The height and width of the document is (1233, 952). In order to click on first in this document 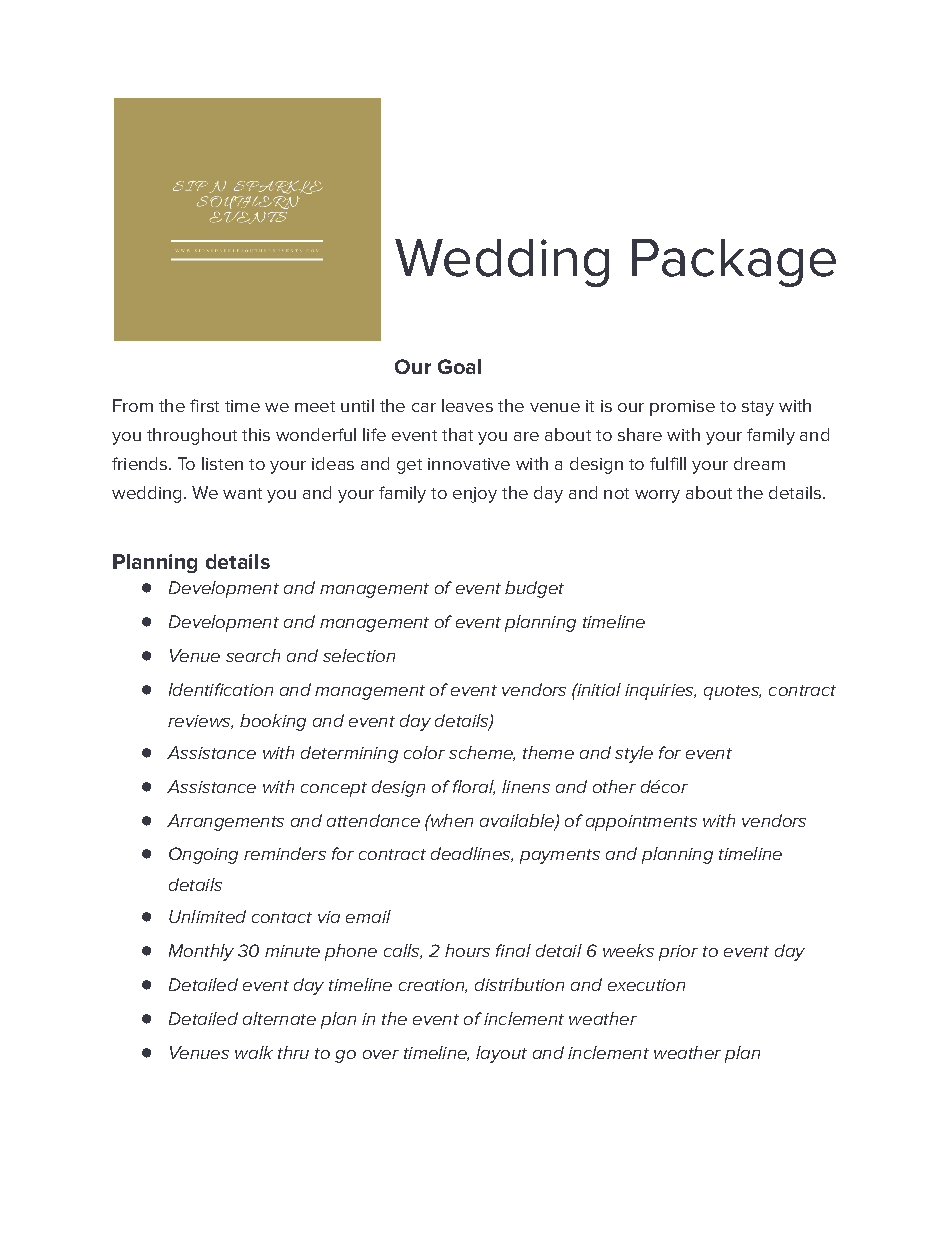, I will do `click(204, 405)`.
